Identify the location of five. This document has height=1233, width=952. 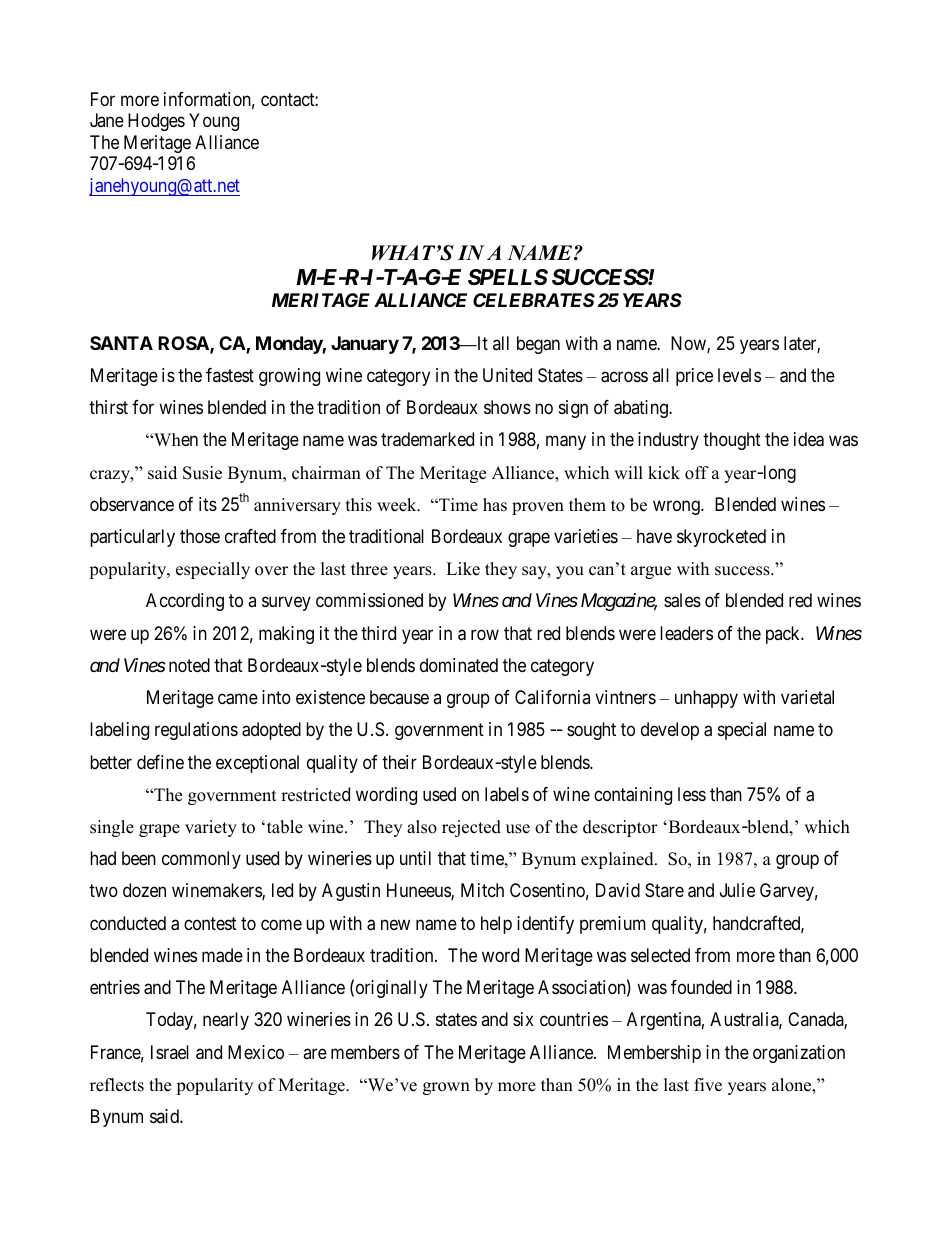
(708, 1085).
